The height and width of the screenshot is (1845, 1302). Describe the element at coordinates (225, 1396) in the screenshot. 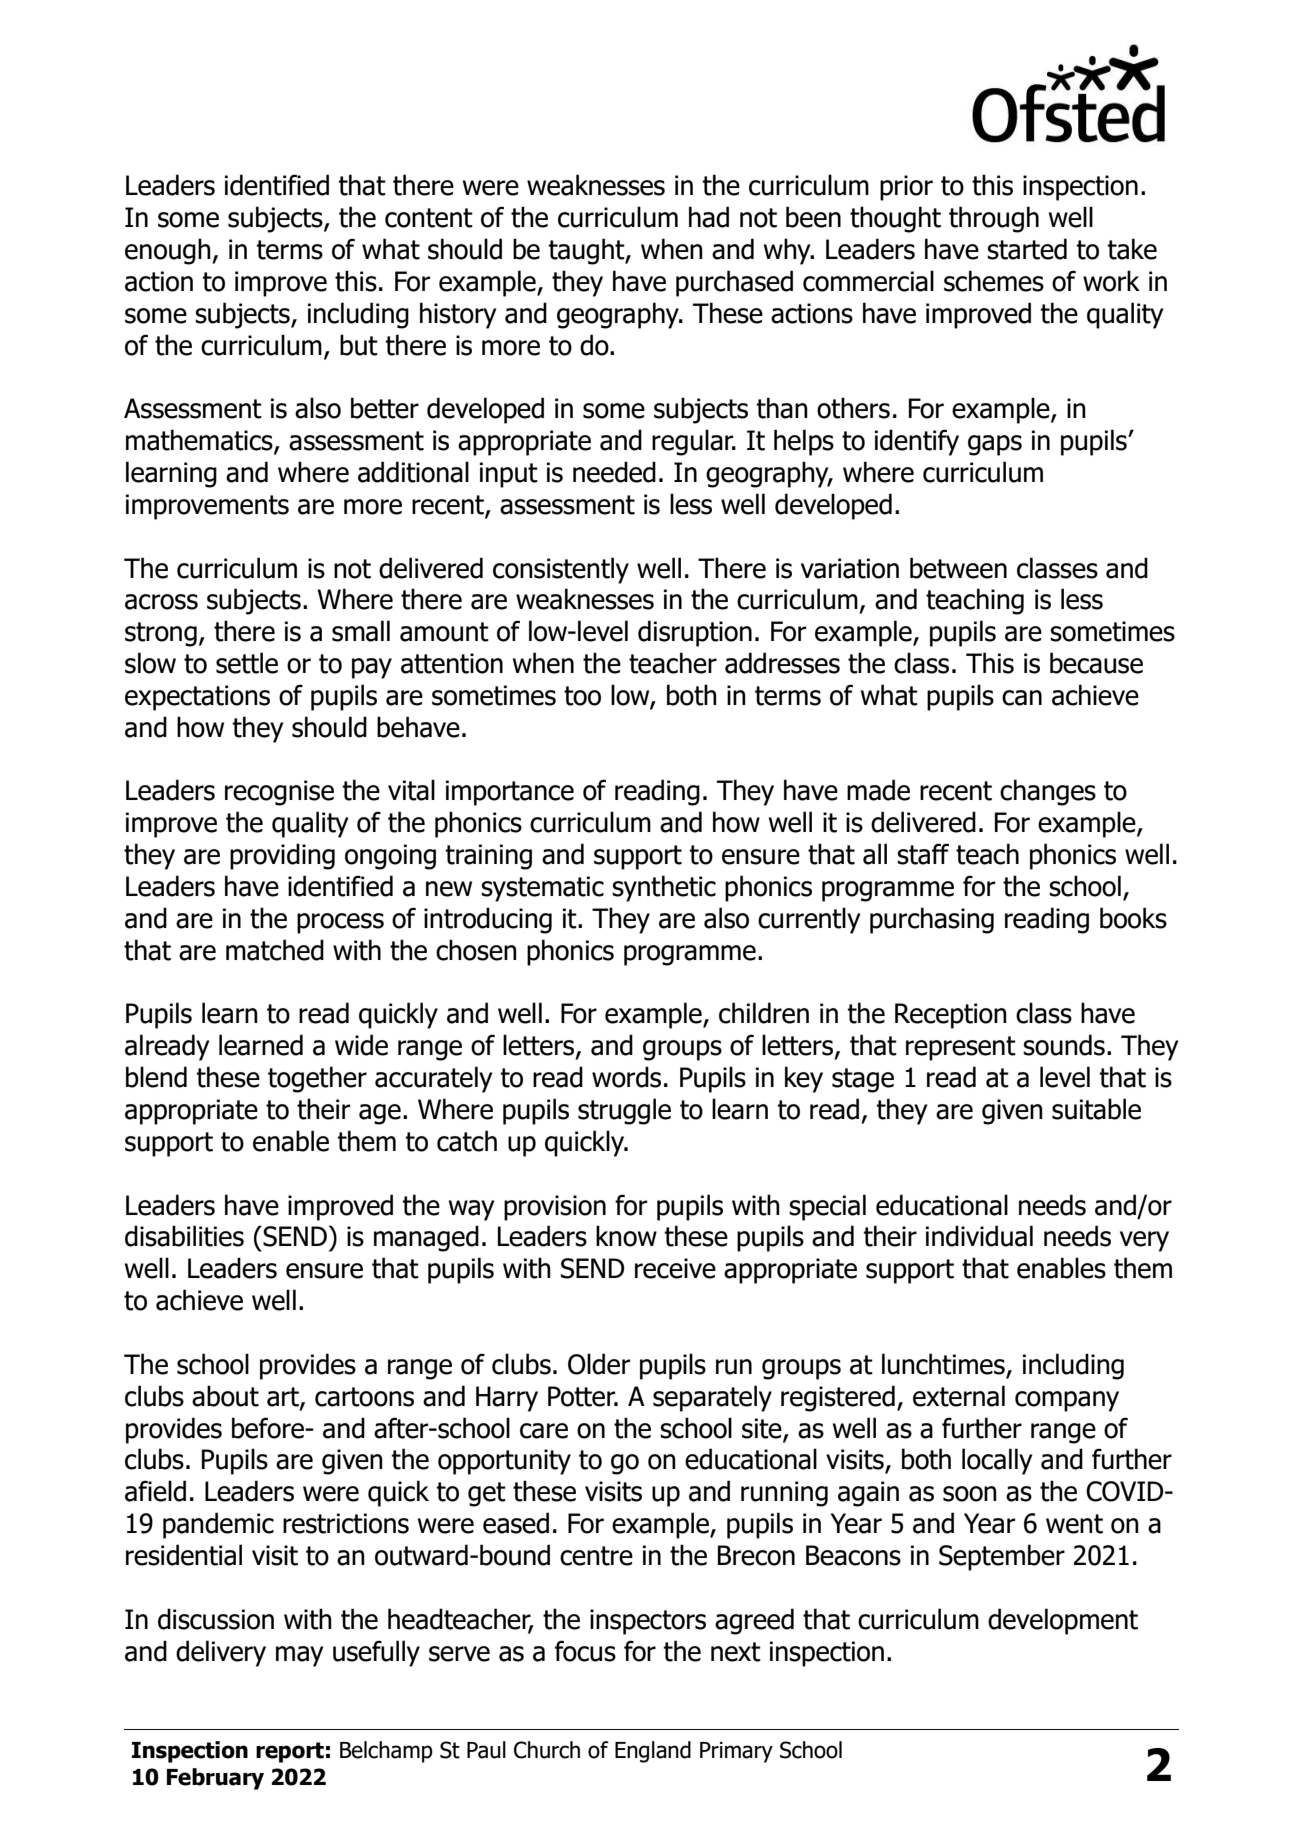

I see `about` at that location.
